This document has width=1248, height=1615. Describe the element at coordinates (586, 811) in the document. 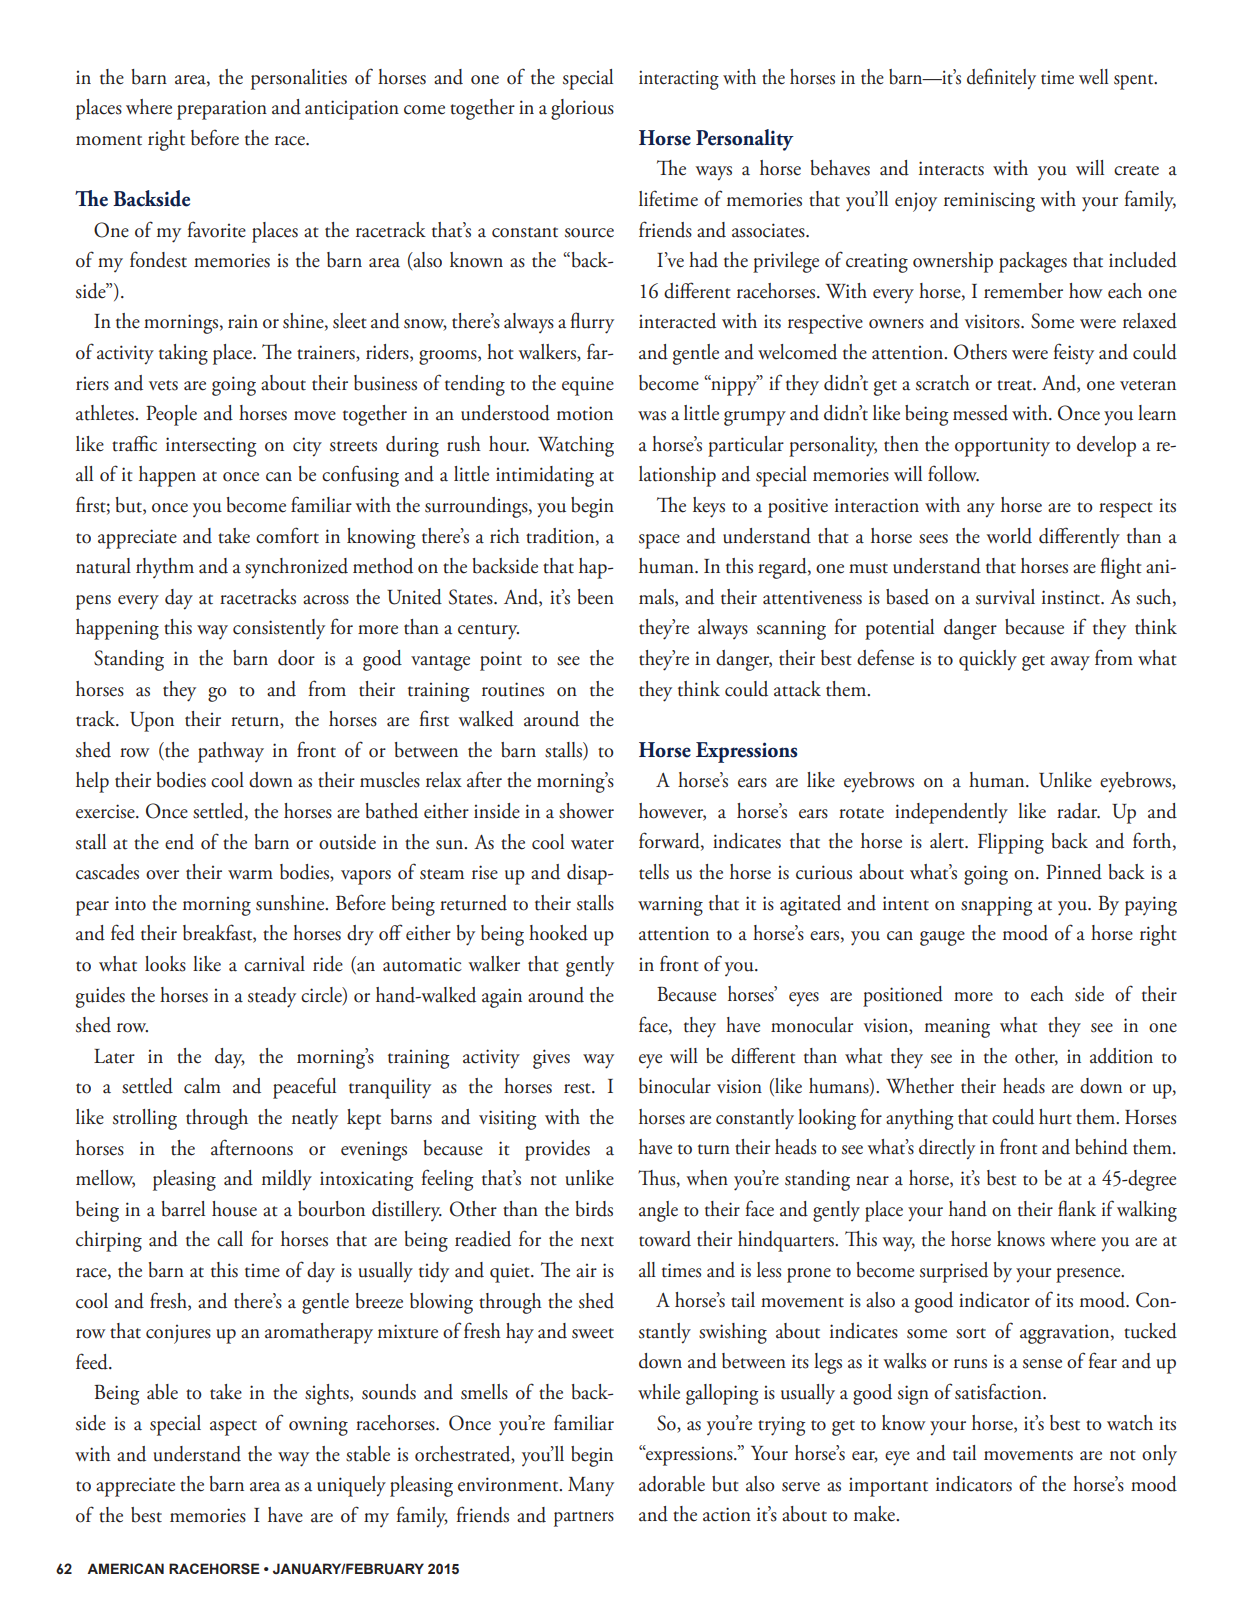

I see `shower` at that location.
